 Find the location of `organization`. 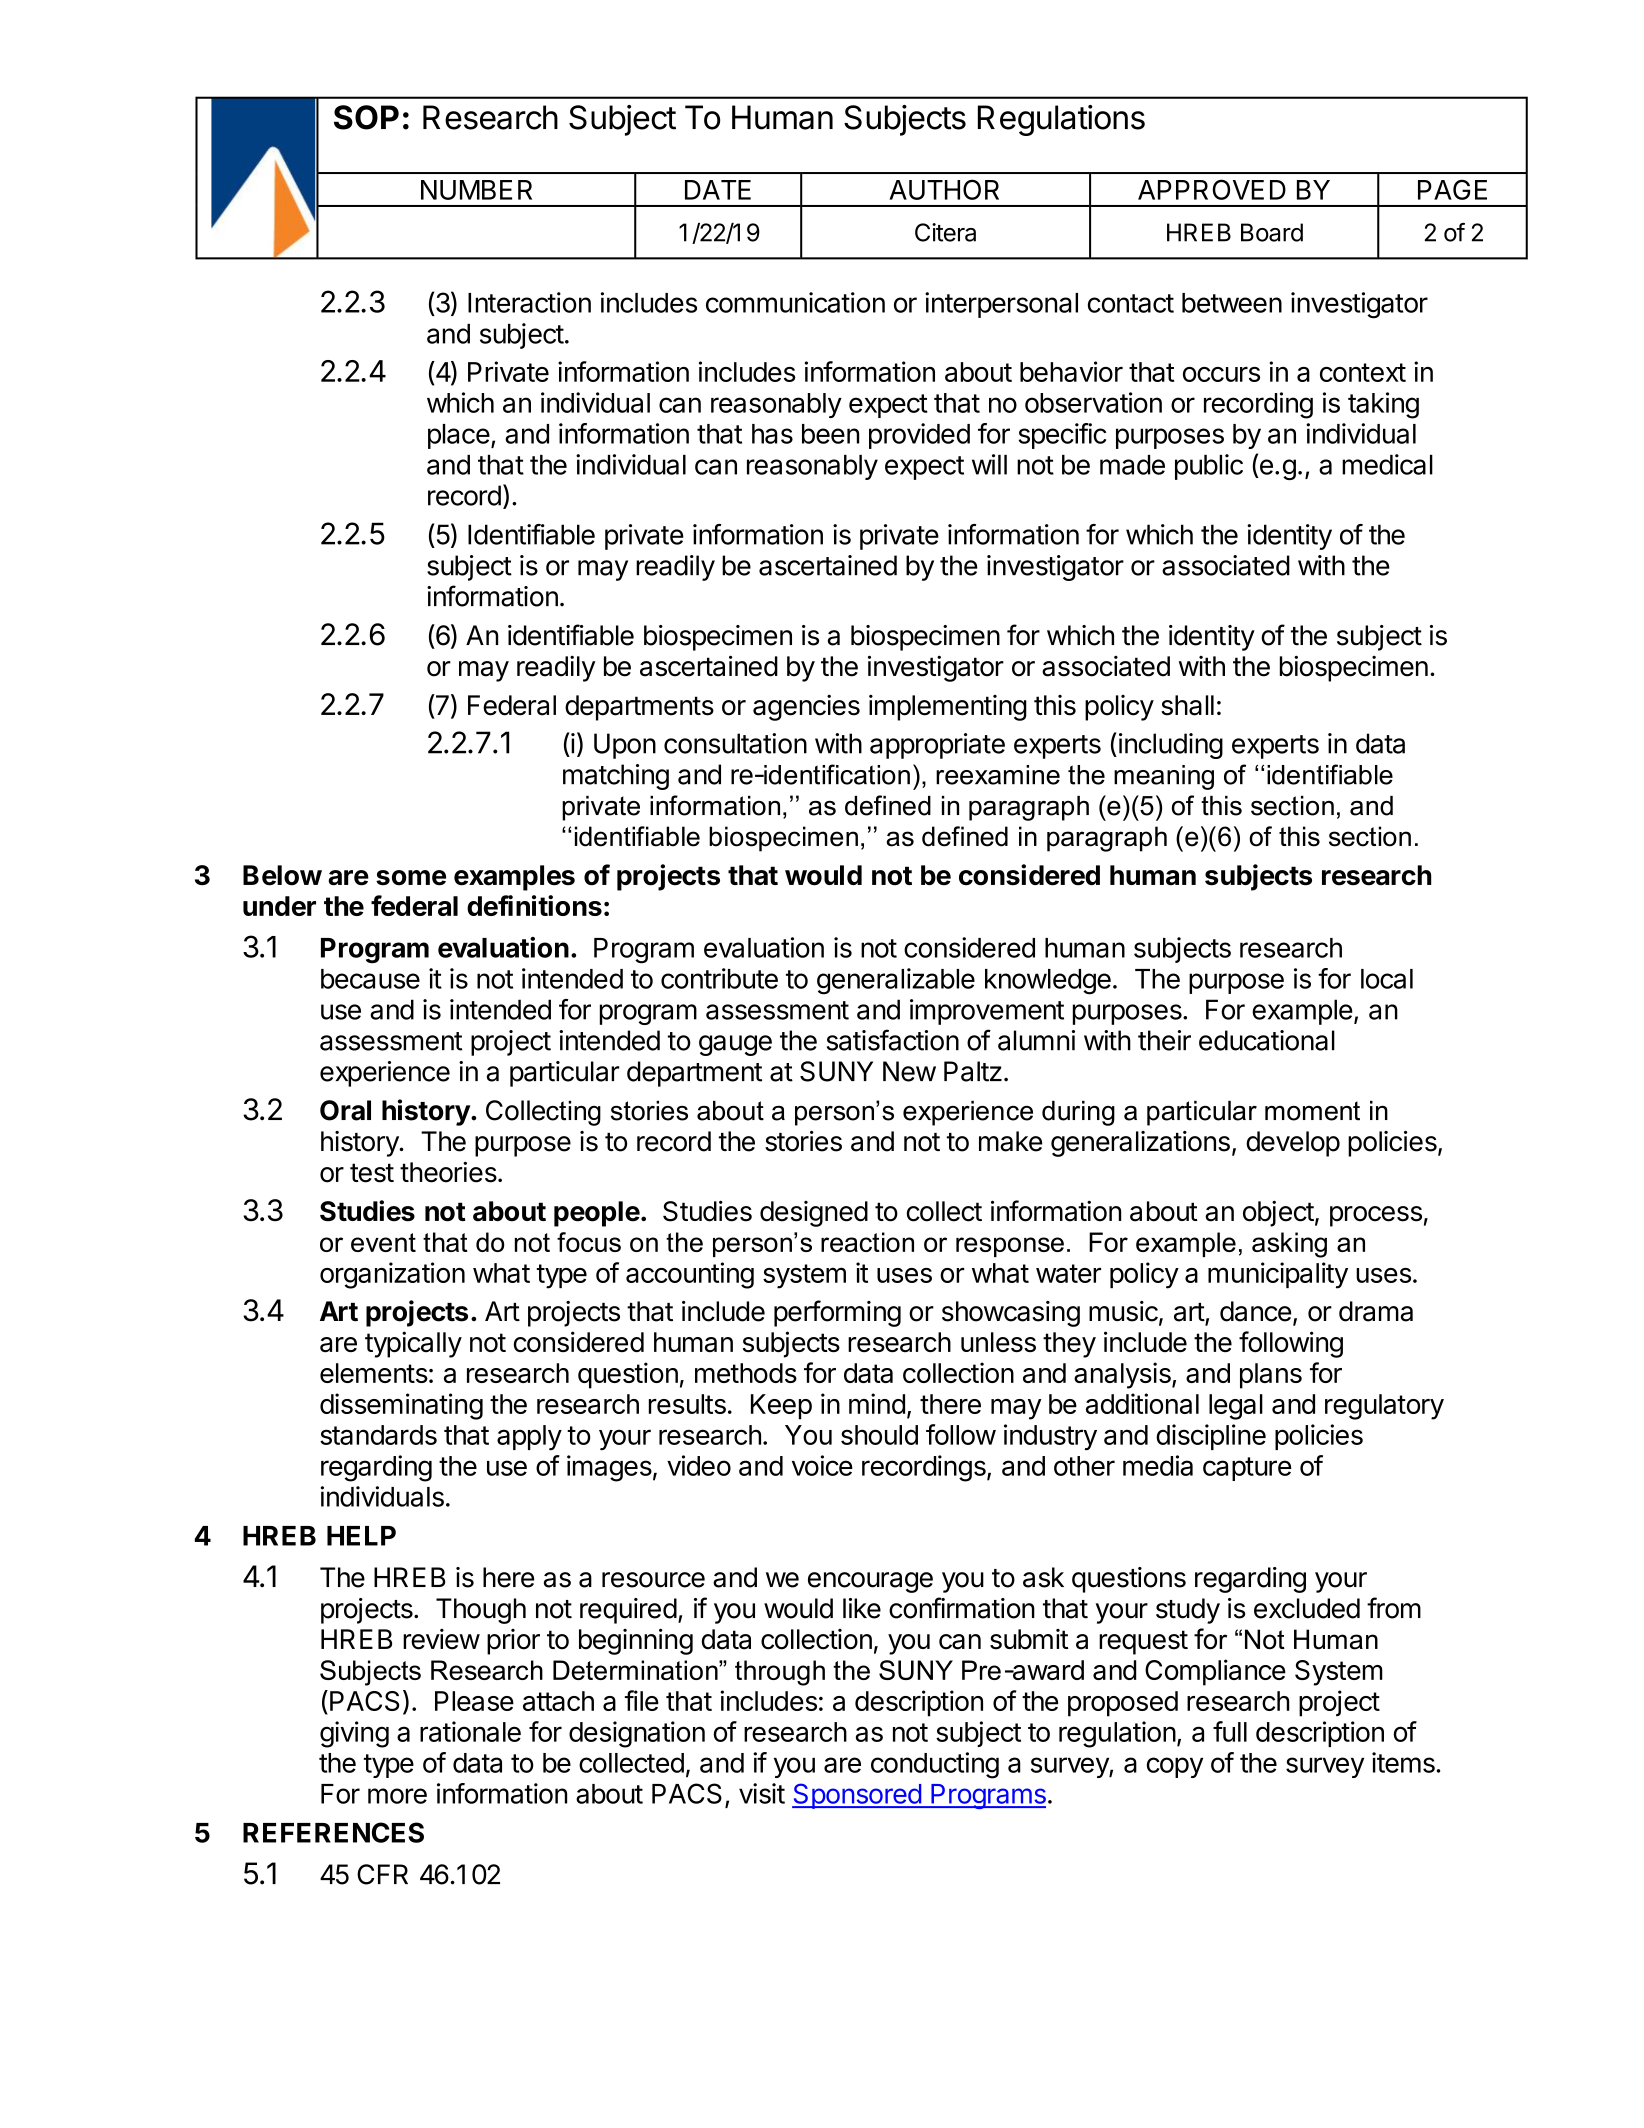

organization is located at coordinates (392, 1275).
